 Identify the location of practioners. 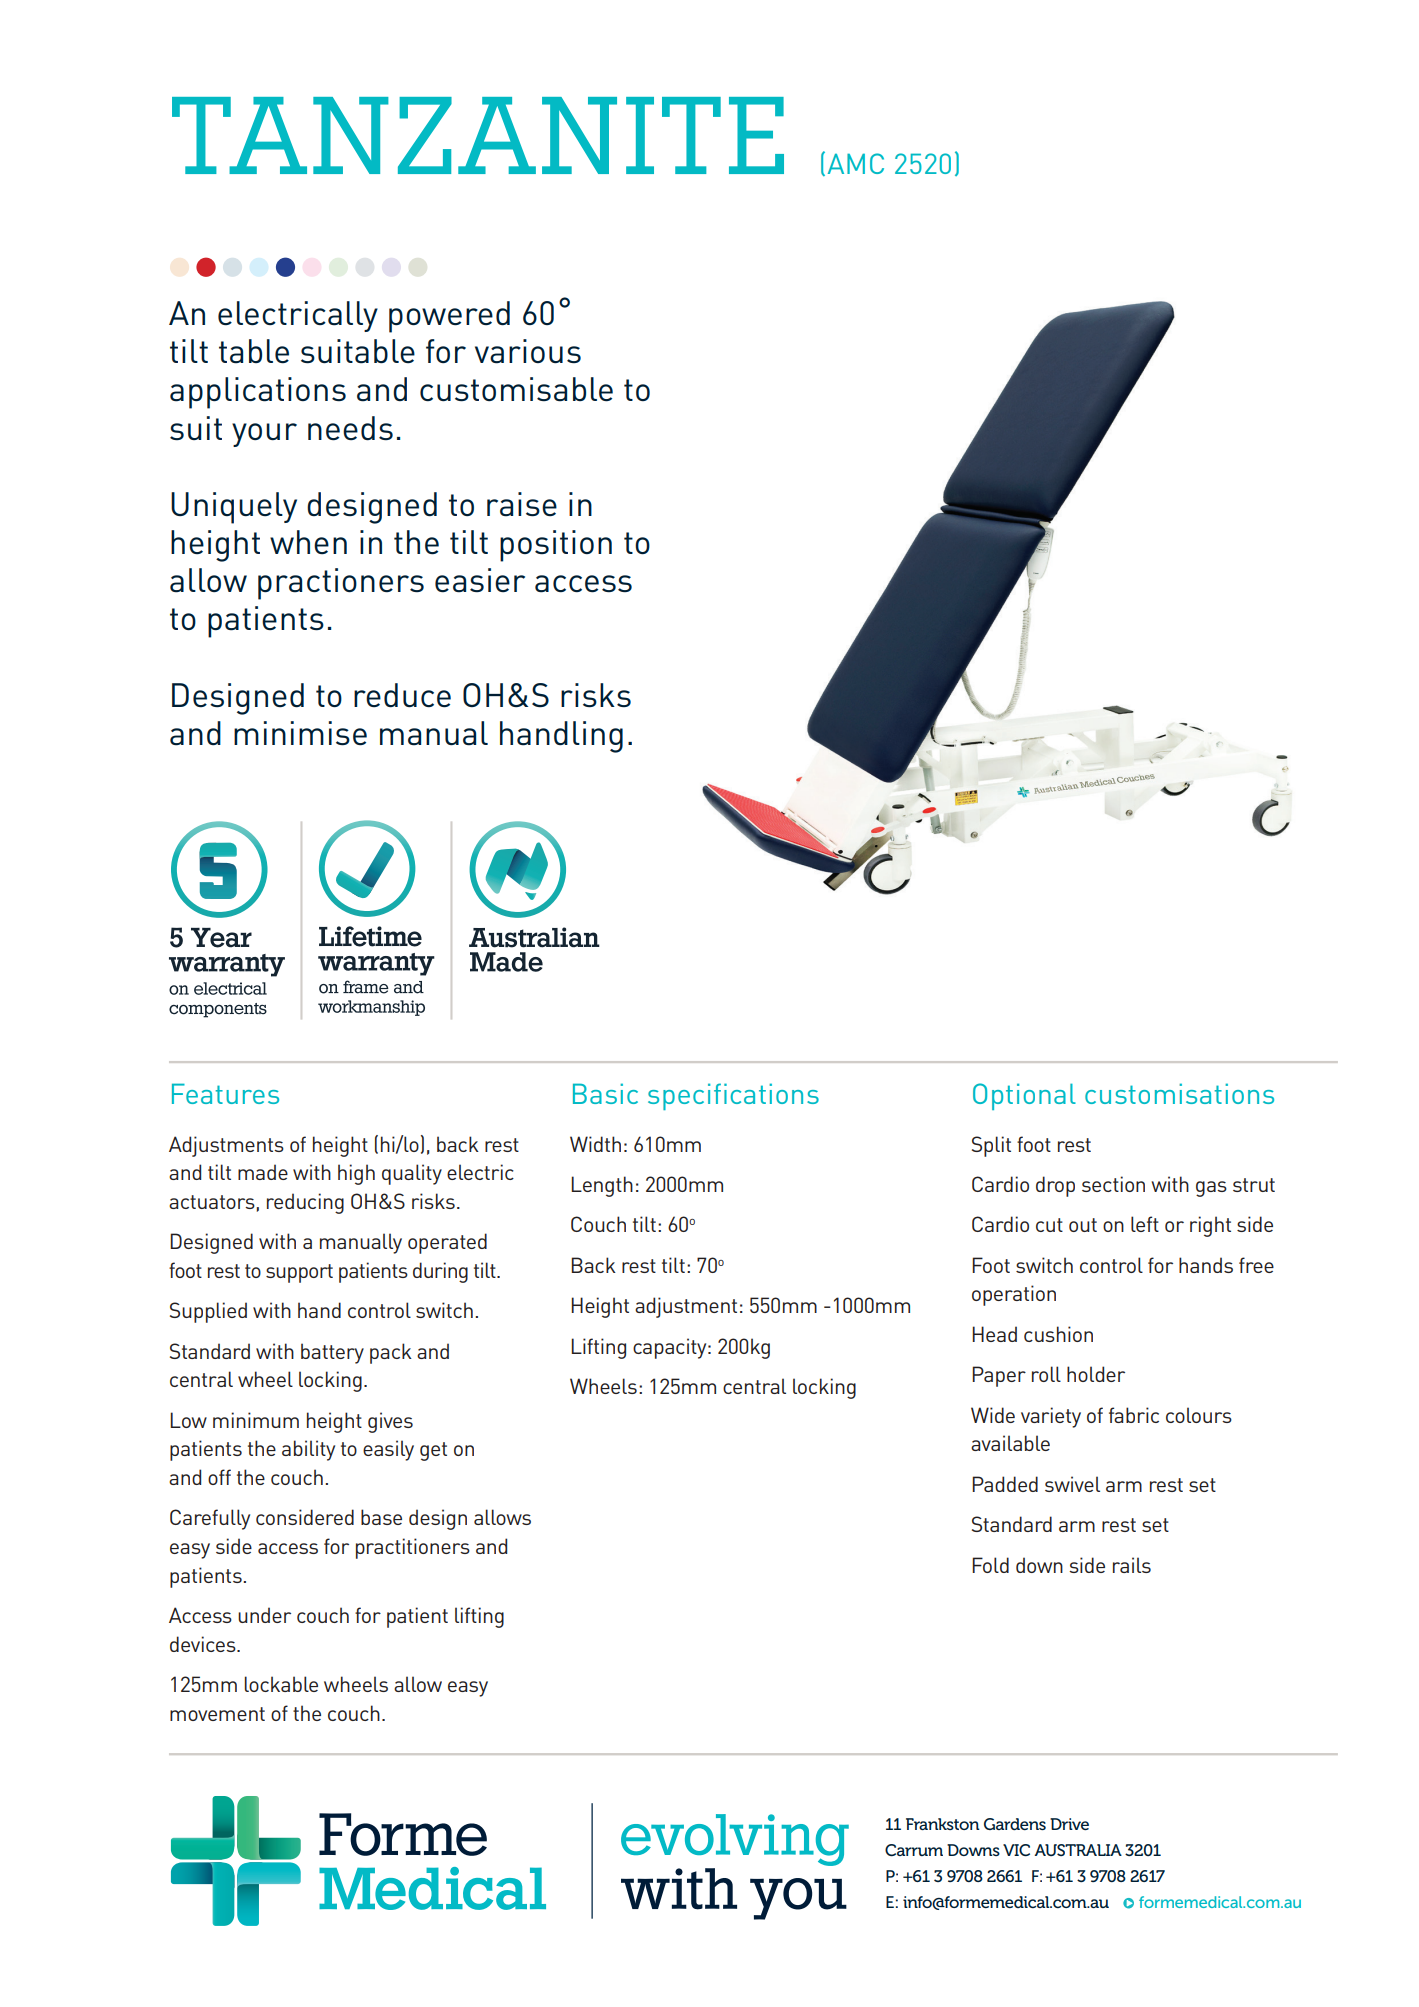
(341, 584).
